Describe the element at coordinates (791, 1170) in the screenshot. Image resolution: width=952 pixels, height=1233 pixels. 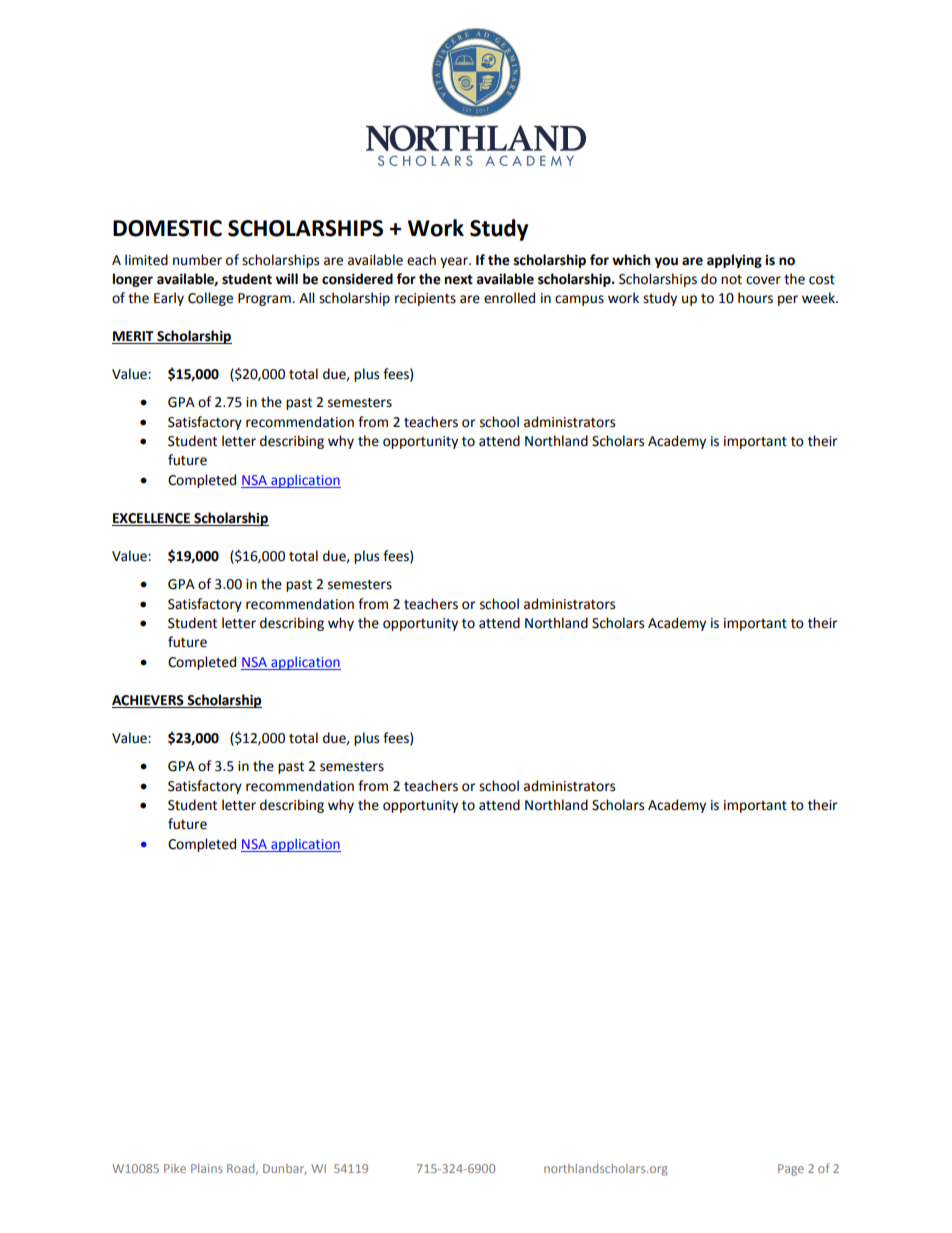
I see `Page` at that location.
